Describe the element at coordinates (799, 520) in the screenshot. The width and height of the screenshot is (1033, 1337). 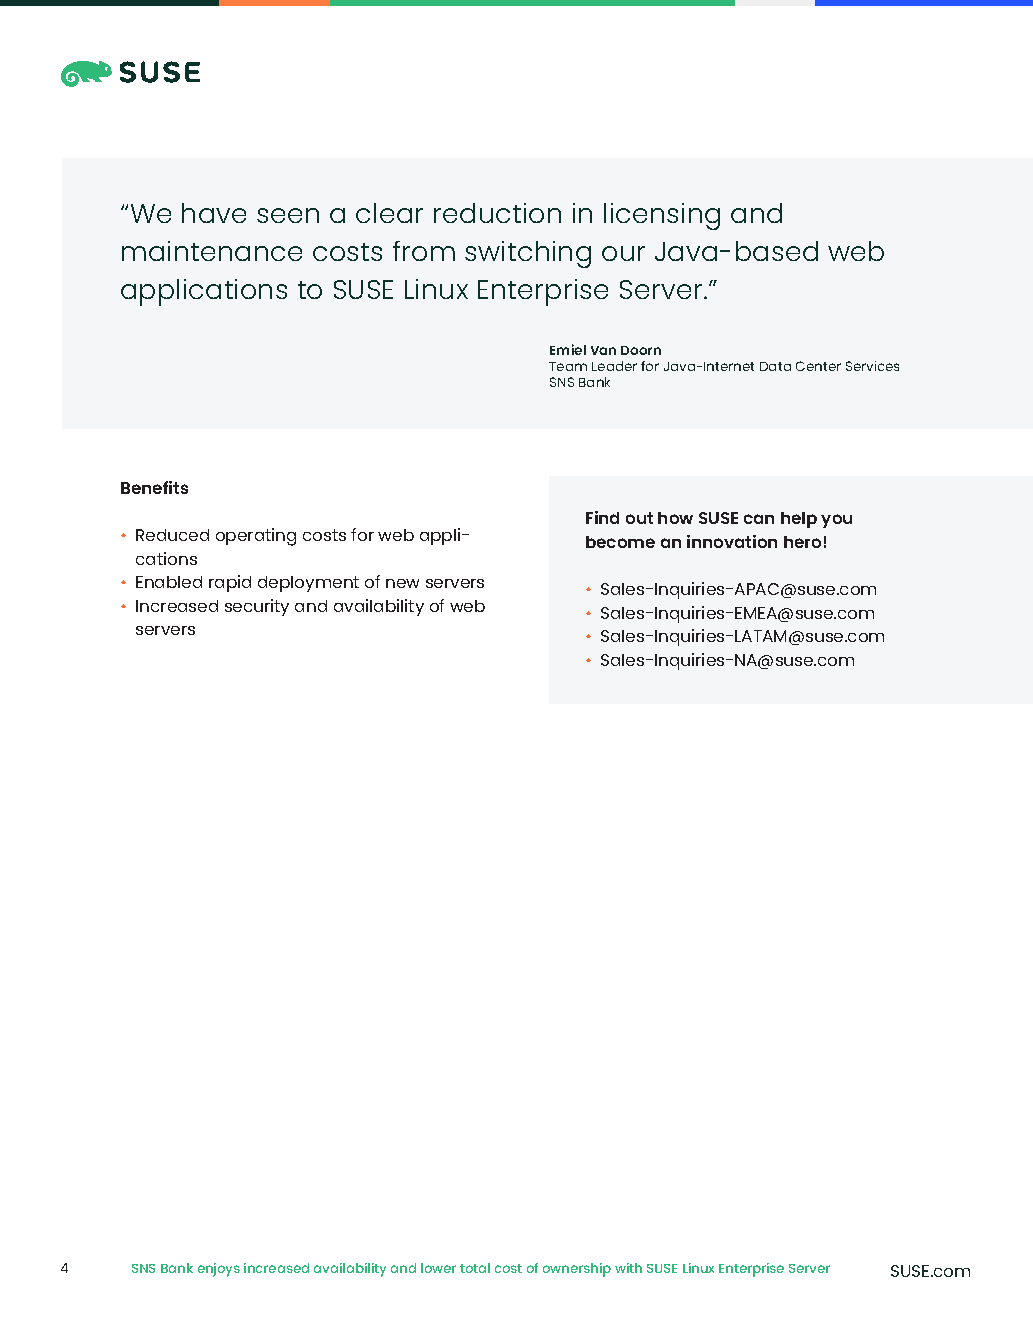
I see `help` at that location.
